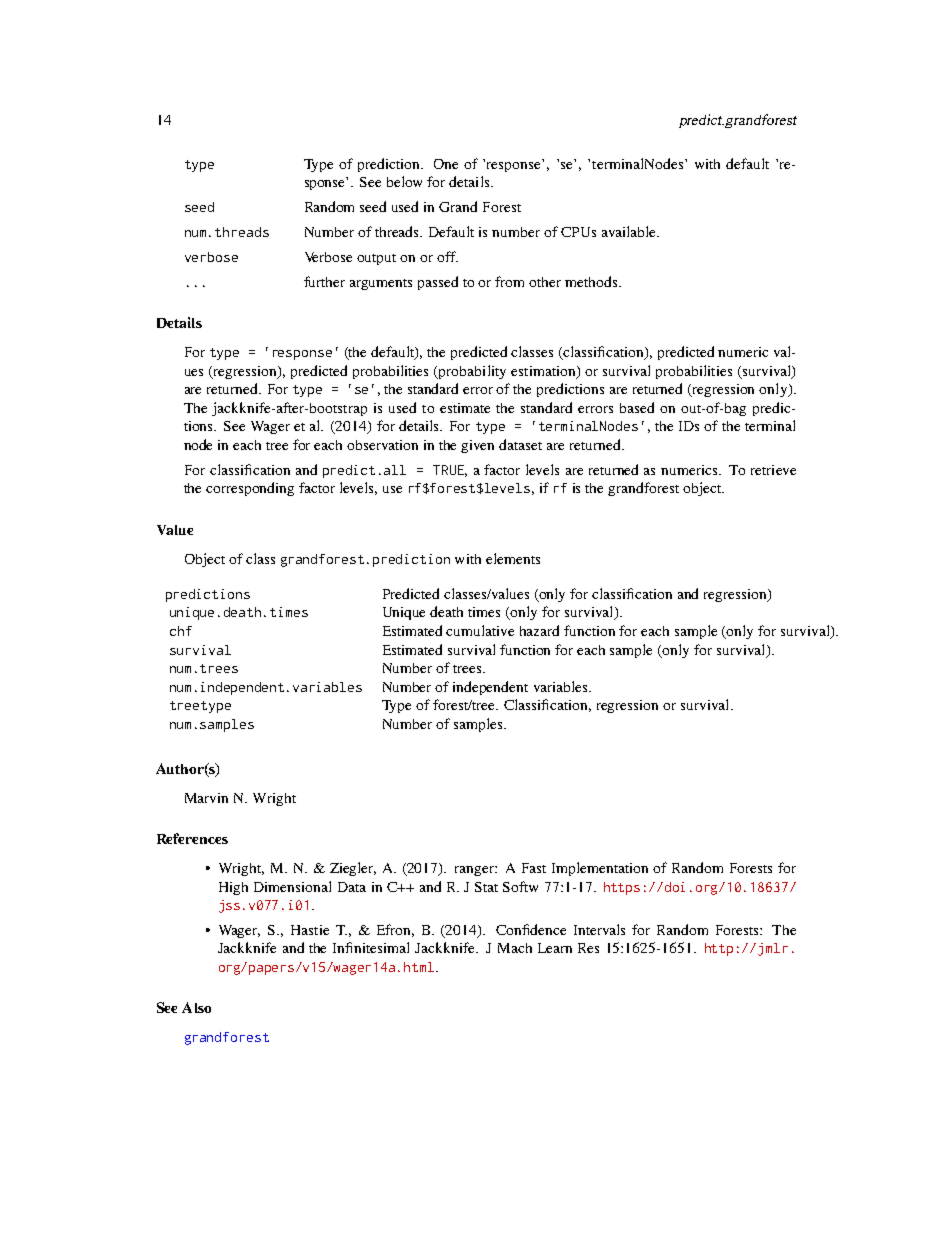 This page has width=952, height=1233. I want to click on cumulative, so click(480, 630).
